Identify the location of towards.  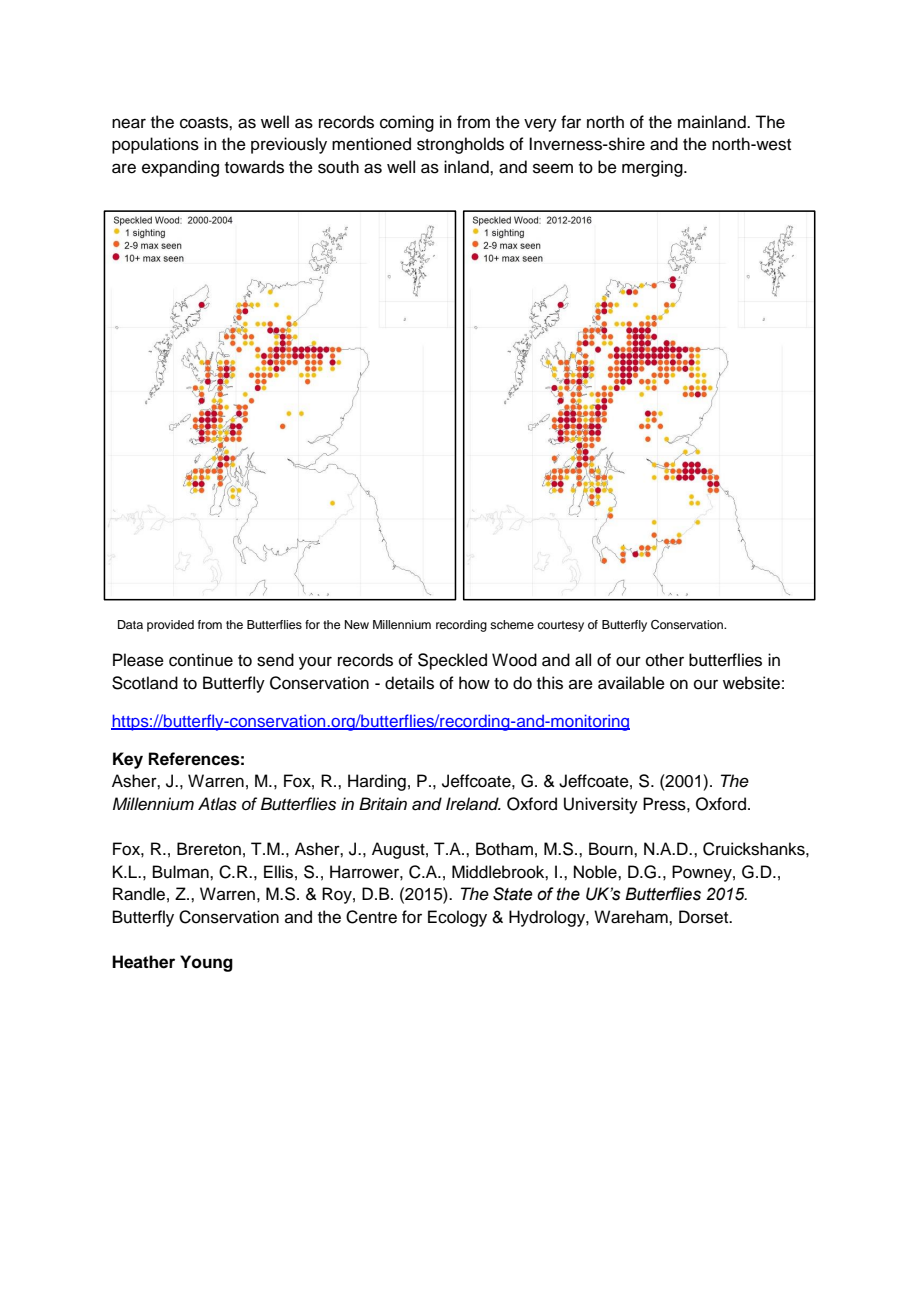
(254, 167).
